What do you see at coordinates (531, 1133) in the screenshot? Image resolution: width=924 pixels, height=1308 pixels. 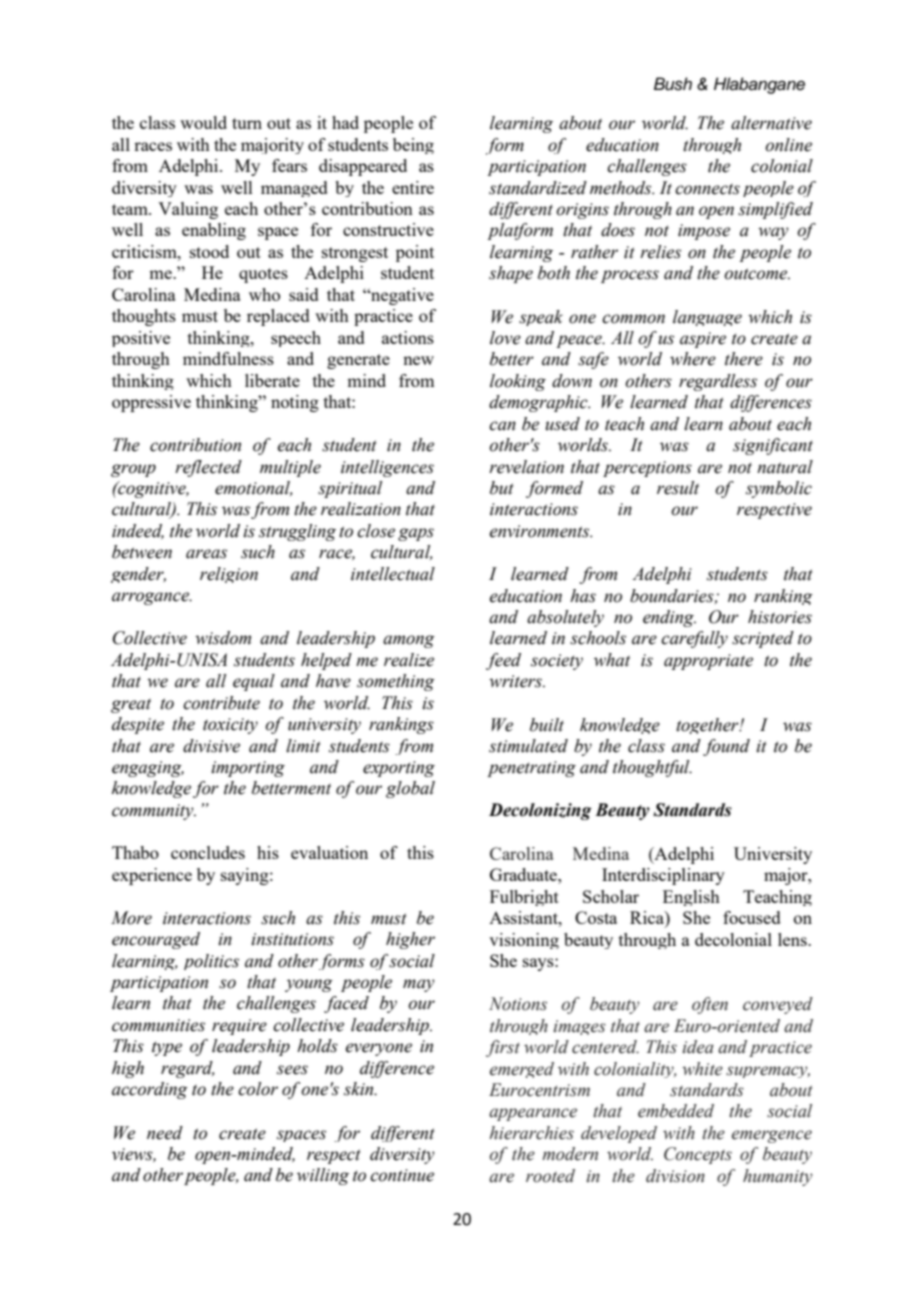 I see `hierarchies` at bounding box center [531, 1133].
